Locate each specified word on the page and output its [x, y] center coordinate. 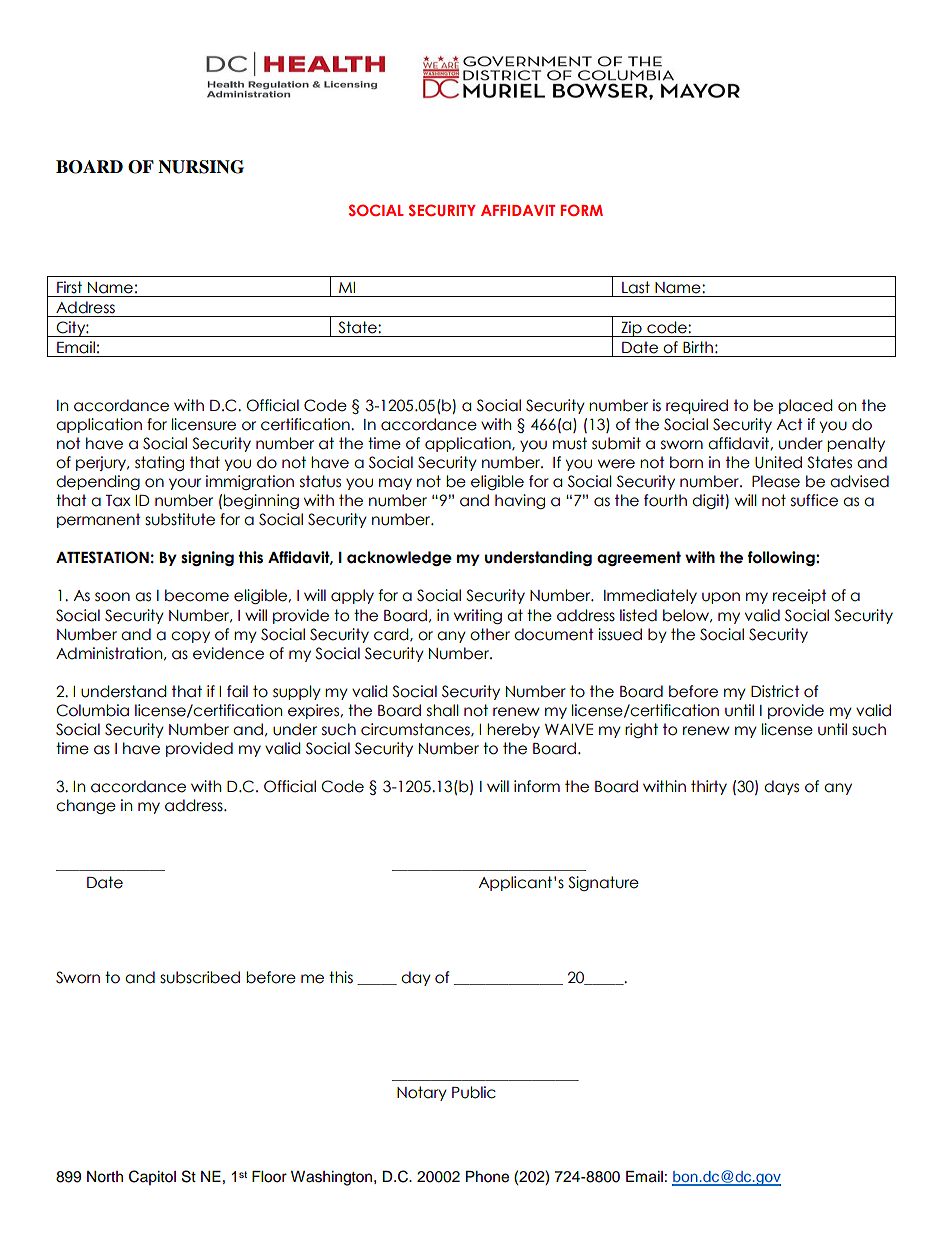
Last [636, 287]
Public [474, 1092]
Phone [487, 1177]
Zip [631, 329]
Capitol [152, 1177]
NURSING [201, 167]
